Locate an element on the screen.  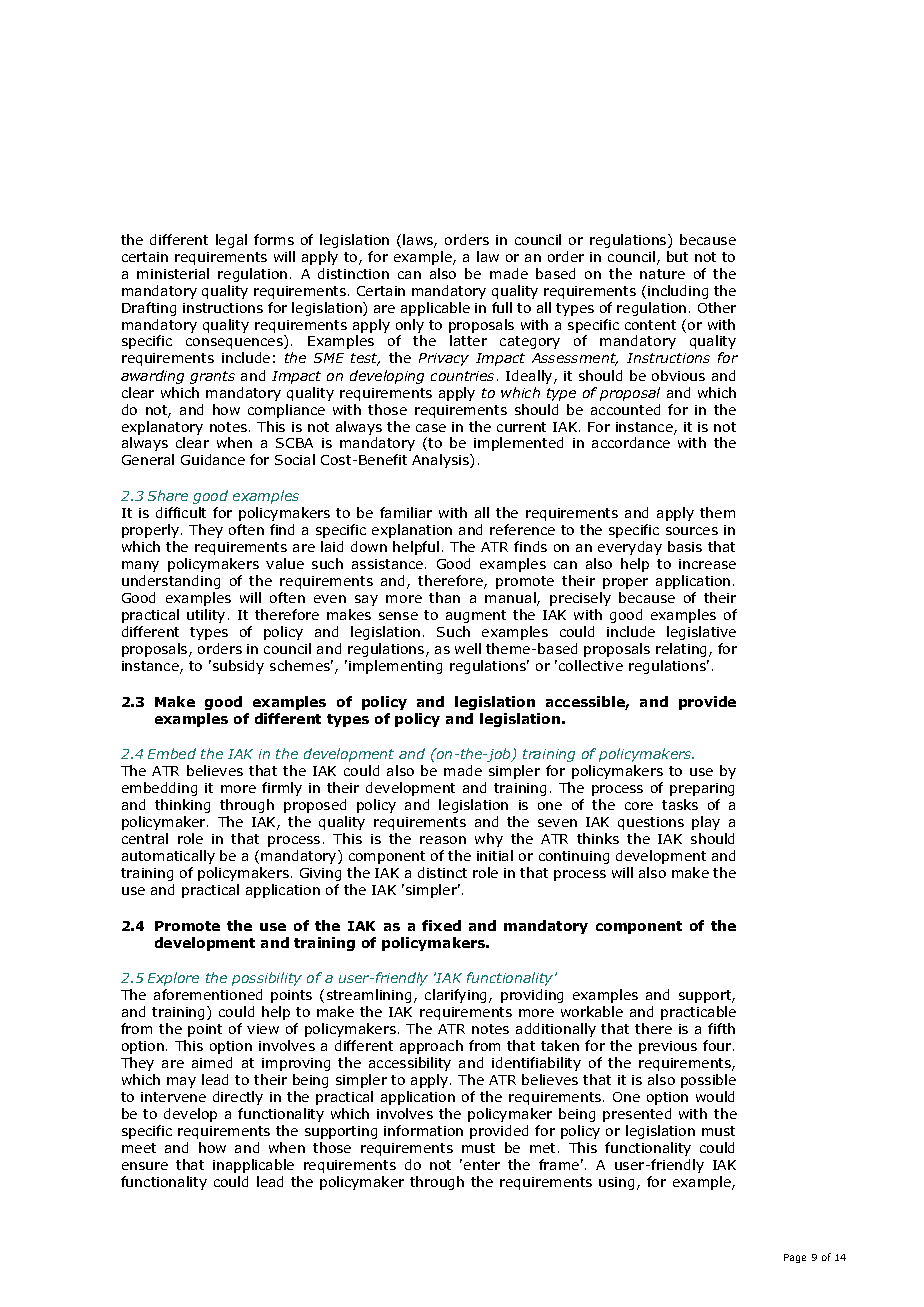
but is located at coordinates (677, 256).
